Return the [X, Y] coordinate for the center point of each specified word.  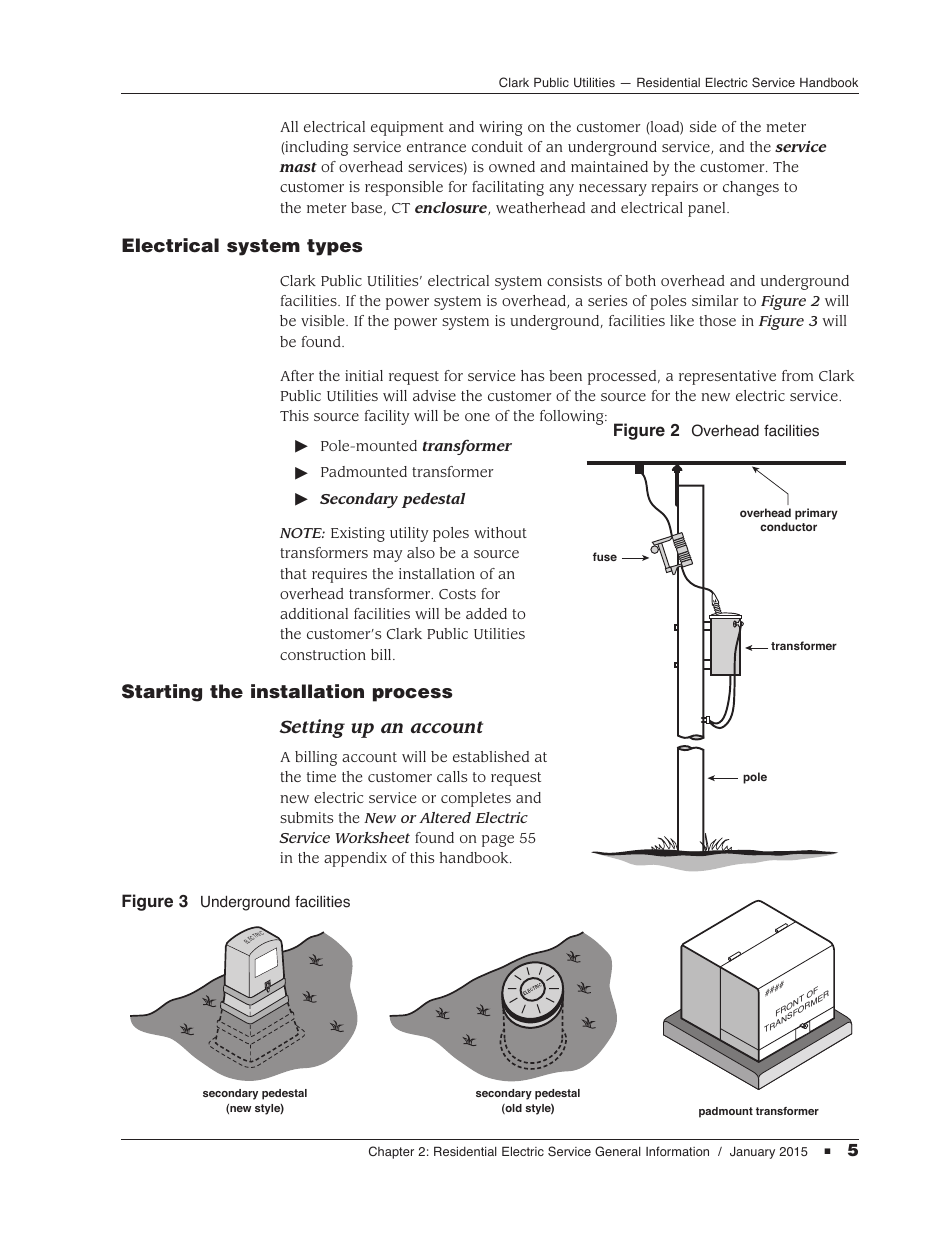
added [486, 613]
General [618, 1151]
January [752, 1152]
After [297, 375]
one [477, 417]
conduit [497, 146]
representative [727, 377]
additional [314, 613]
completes [476, 799]
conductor [788, 526]
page [498, 841]
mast [298, 167]
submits [306, 817]
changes [751, 188]
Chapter [391, 1152]
